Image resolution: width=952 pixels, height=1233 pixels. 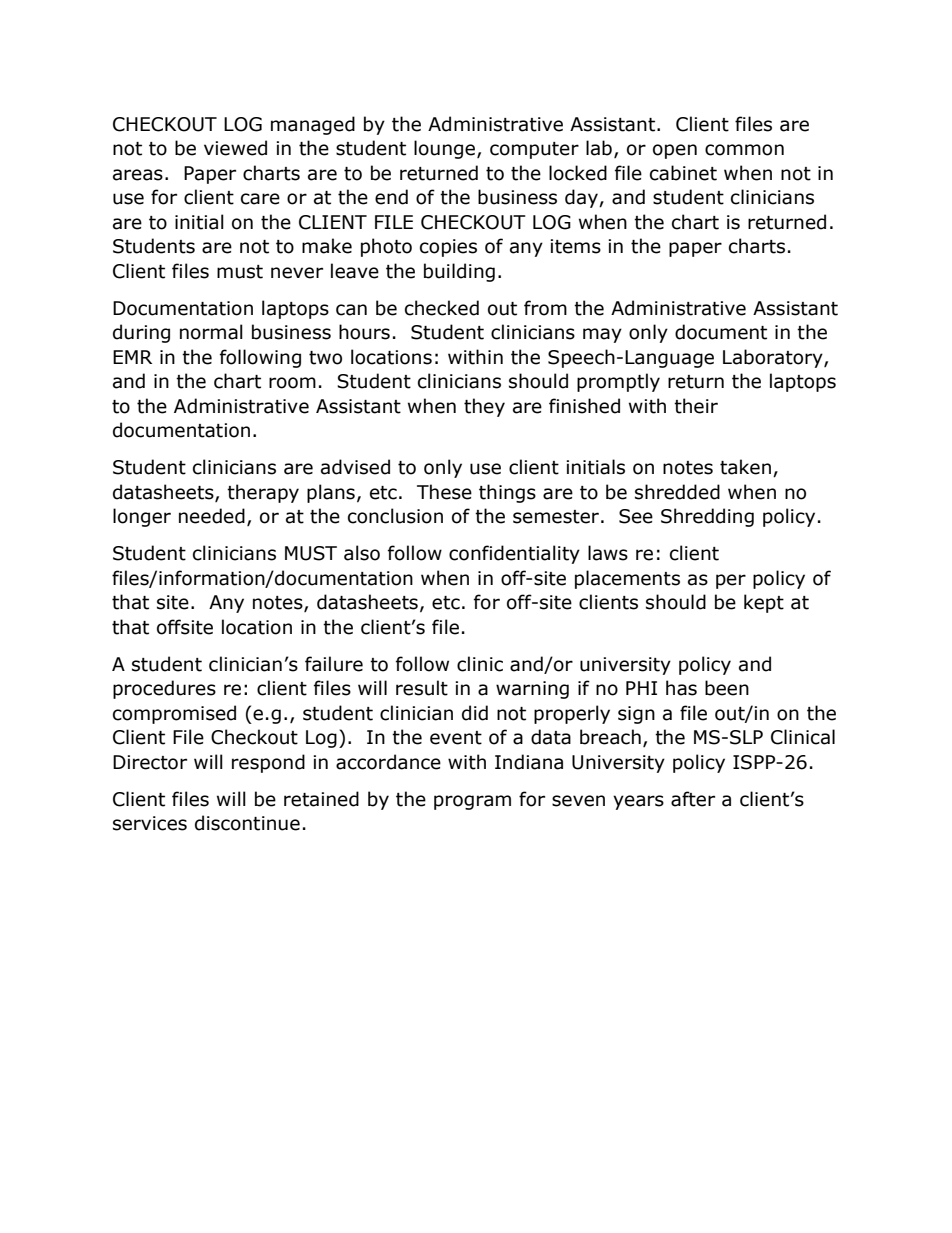 What do you see at coordinates (247, 823) in the page?
I see `discontinue` at bounding box center [247, 823].
